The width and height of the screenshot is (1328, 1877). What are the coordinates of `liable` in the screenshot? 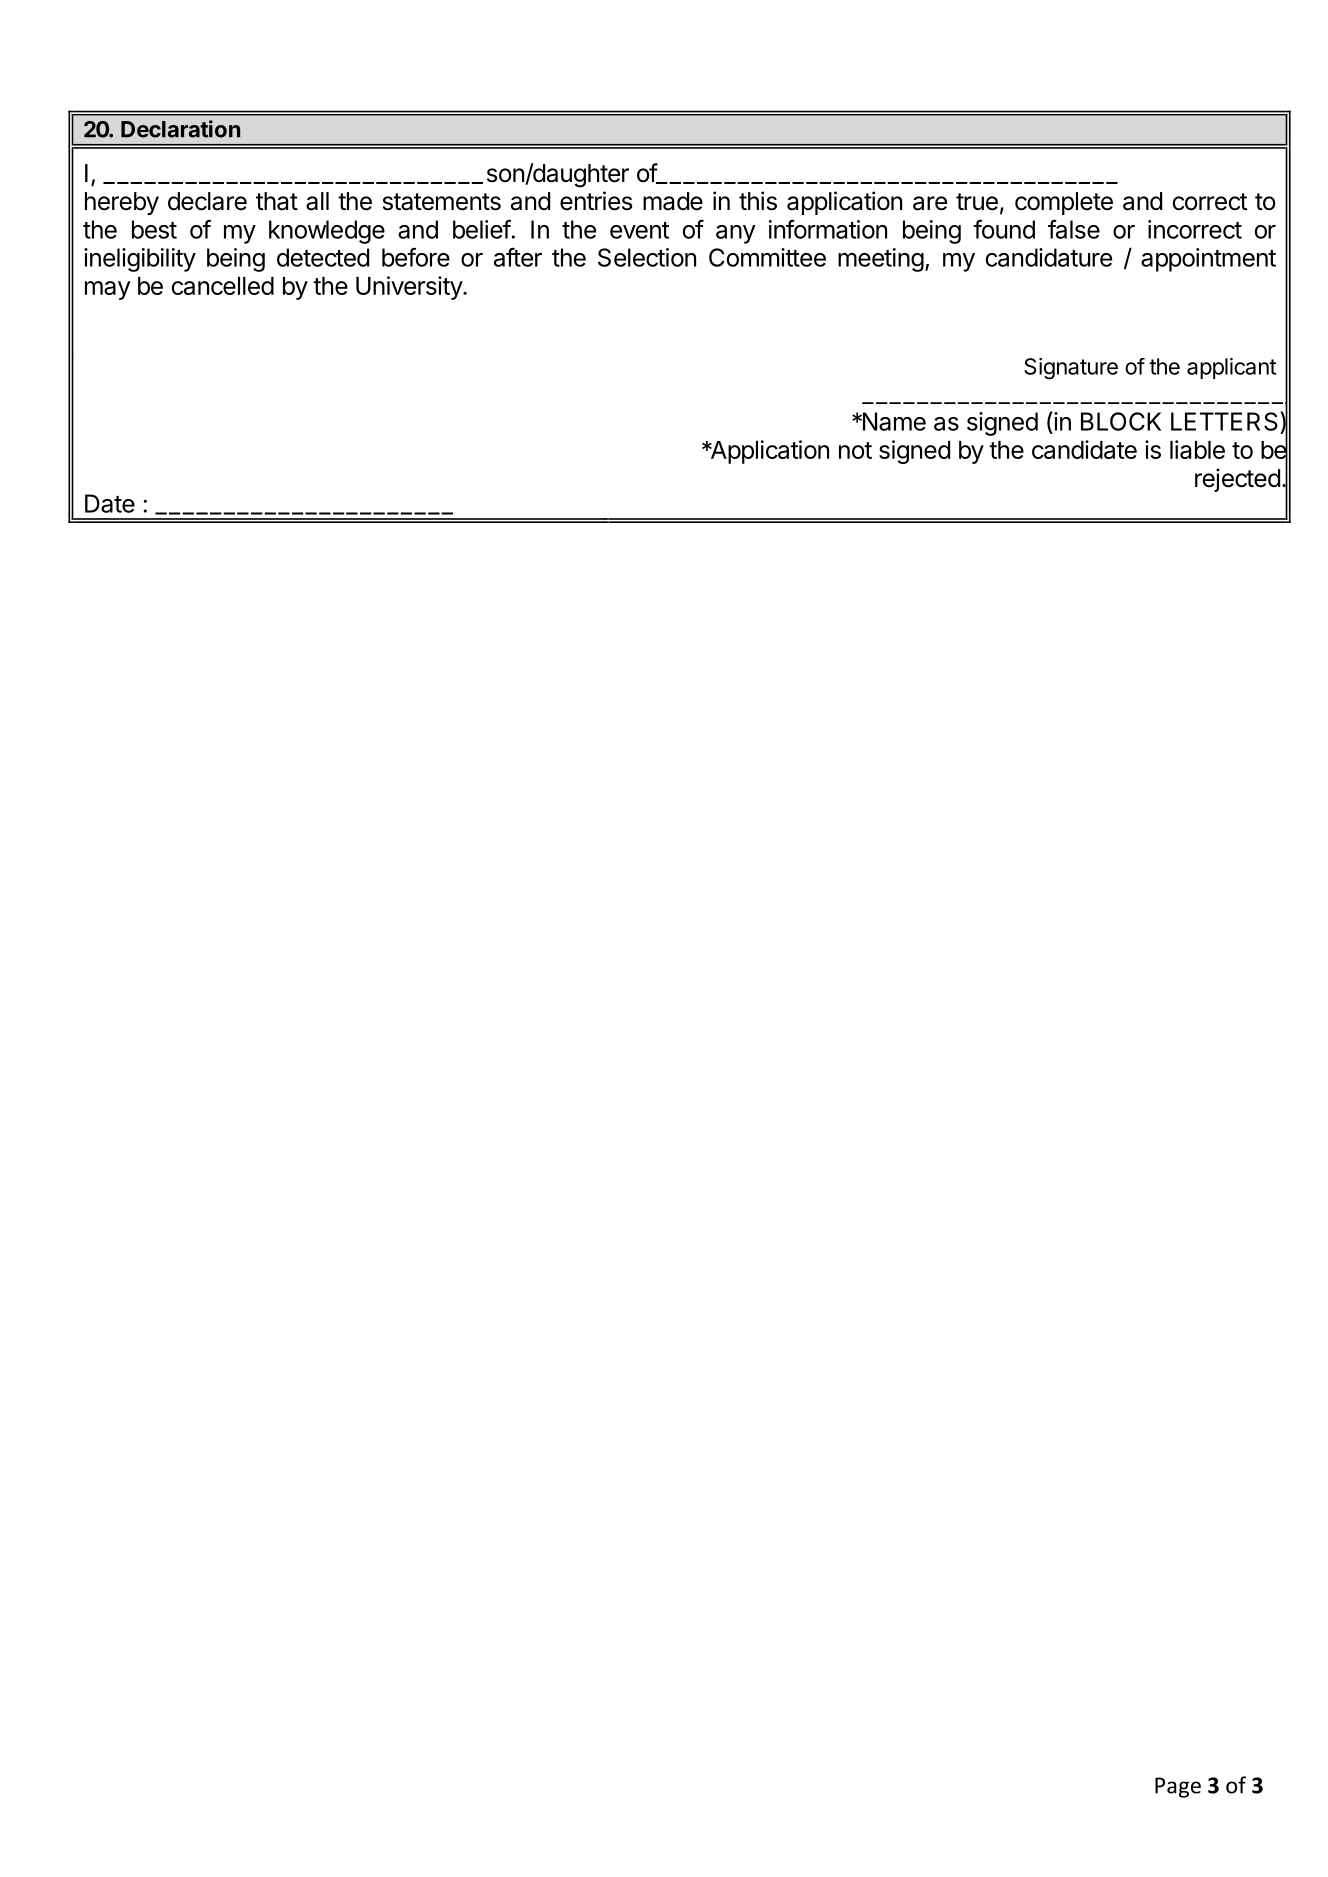 It's located at (1197, 449).
